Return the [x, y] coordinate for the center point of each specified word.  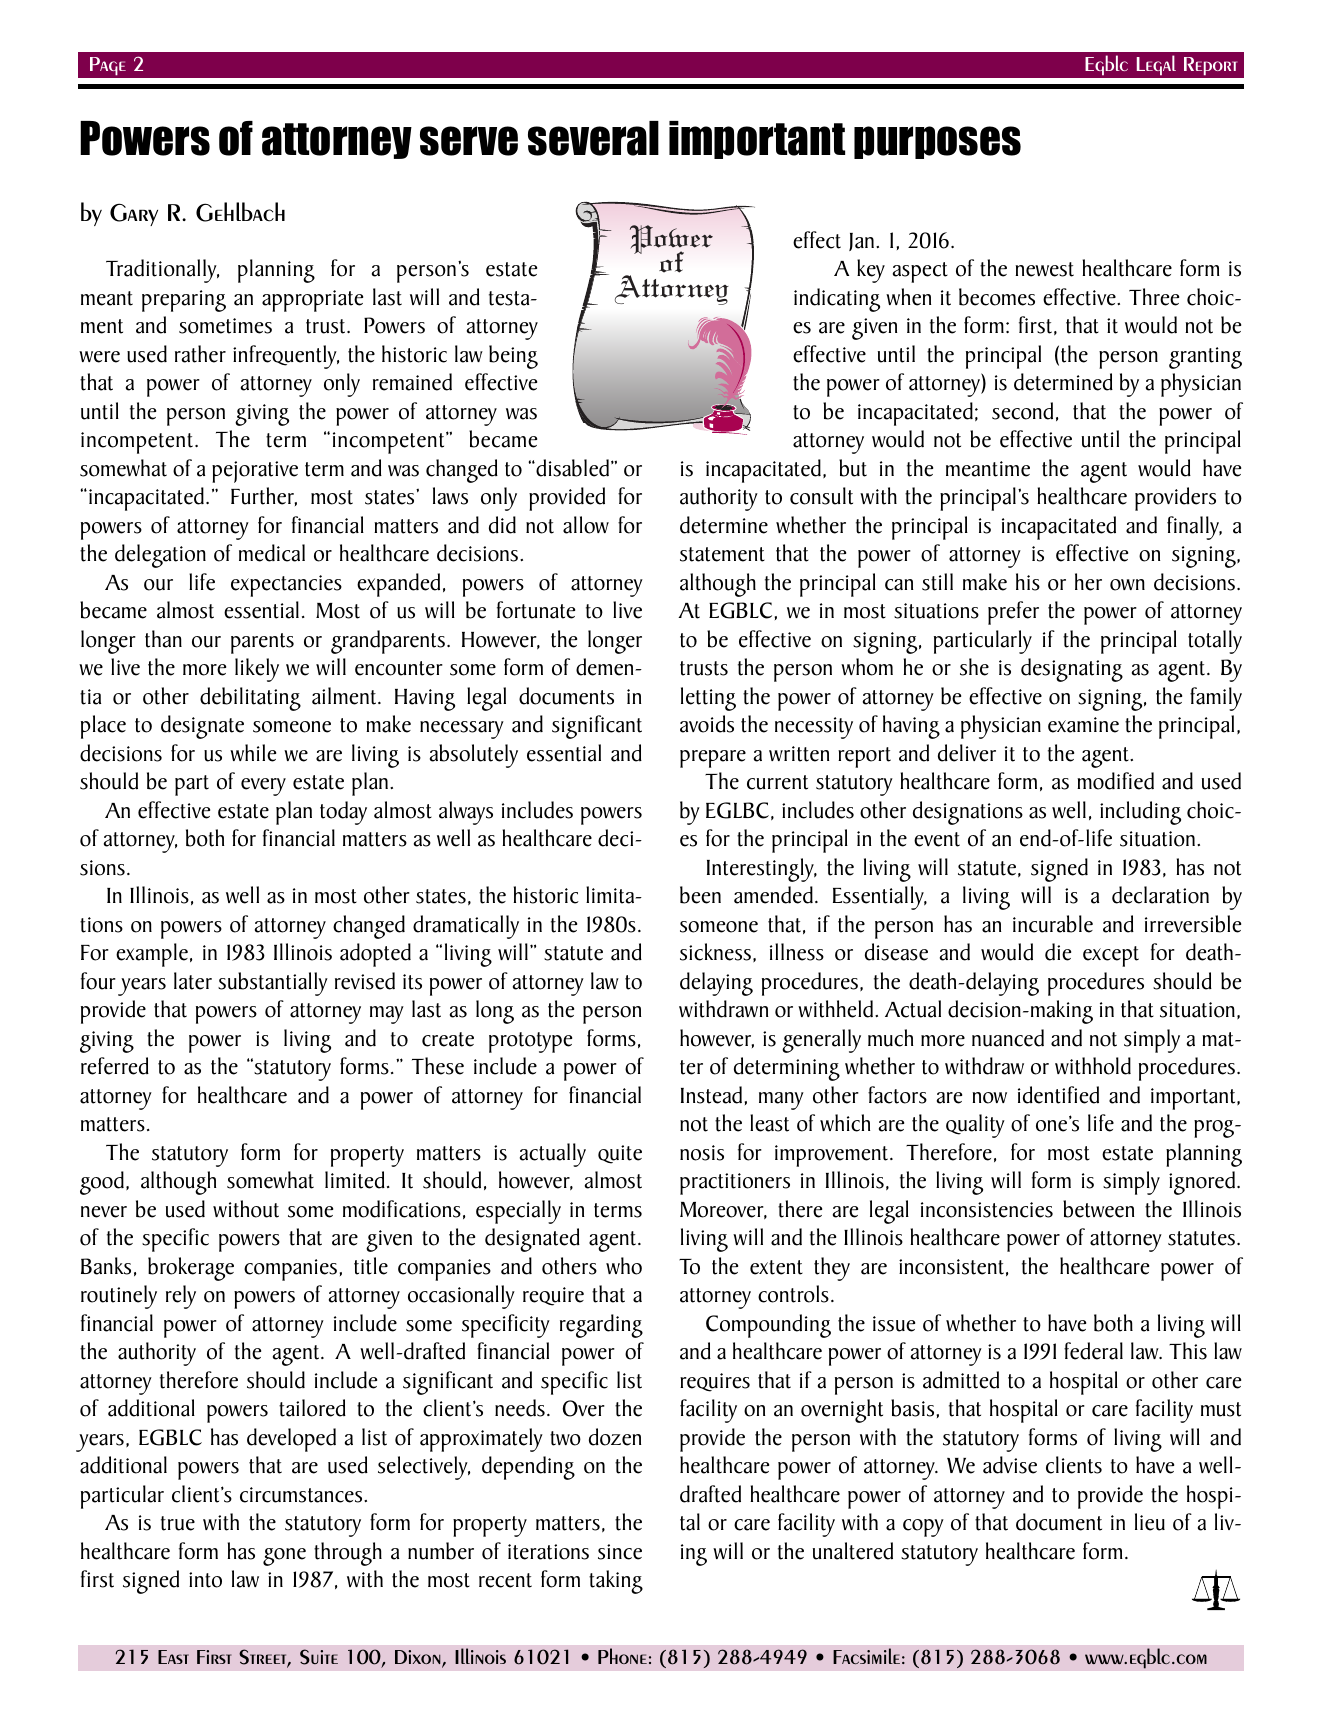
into [205, 1580]
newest [1044, 269]
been [700, 895]
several [593, 138]
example [152, 955]
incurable [1053, 924]
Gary [134, 214]
